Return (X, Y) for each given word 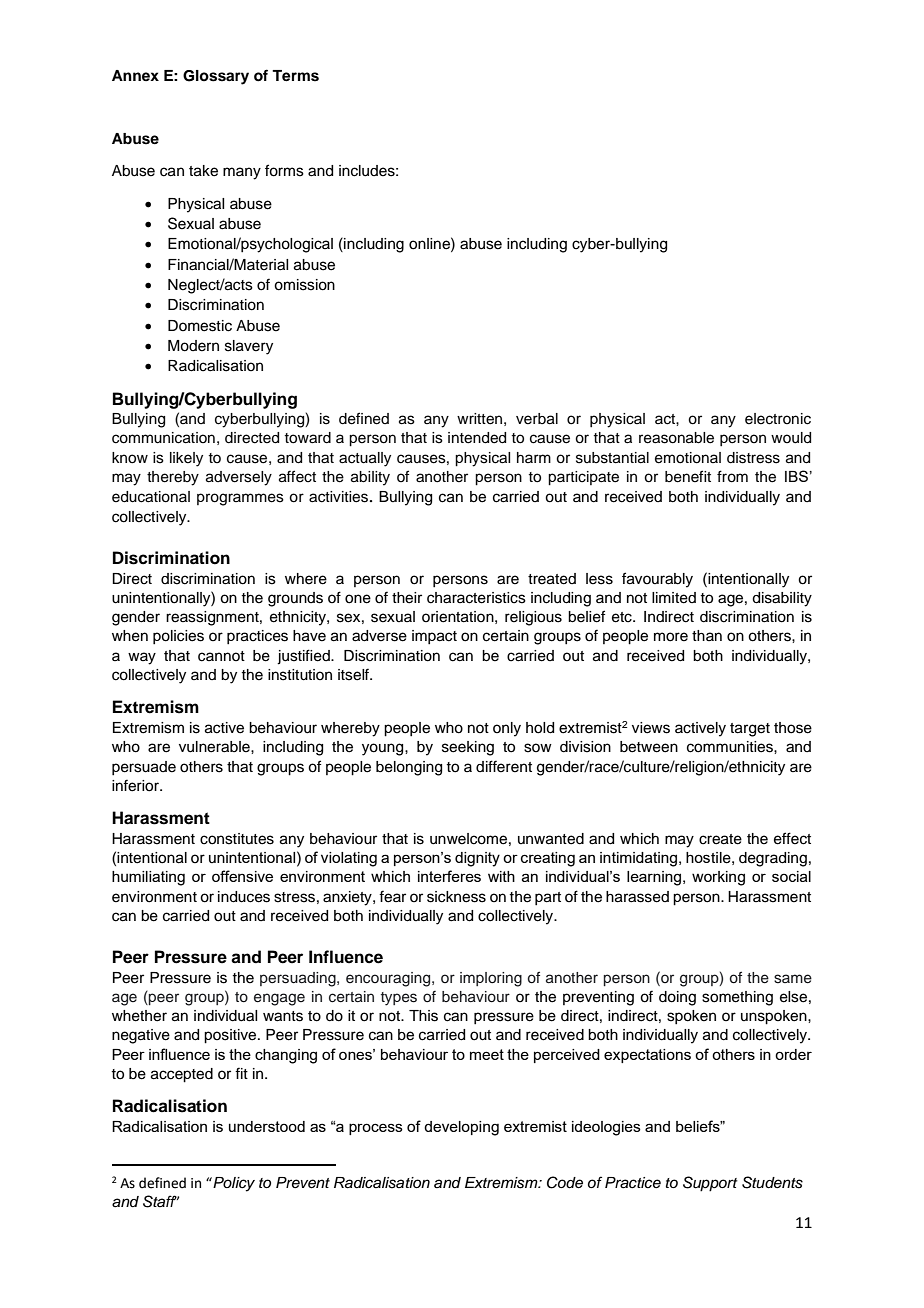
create (720, 839)
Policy (233, 1184)
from (732, 476)
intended (477, 438)
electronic (778, 419)
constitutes (237, 839)
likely (186, 459)
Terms (295, 76)
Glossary (216, 77)
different (504, 766)
